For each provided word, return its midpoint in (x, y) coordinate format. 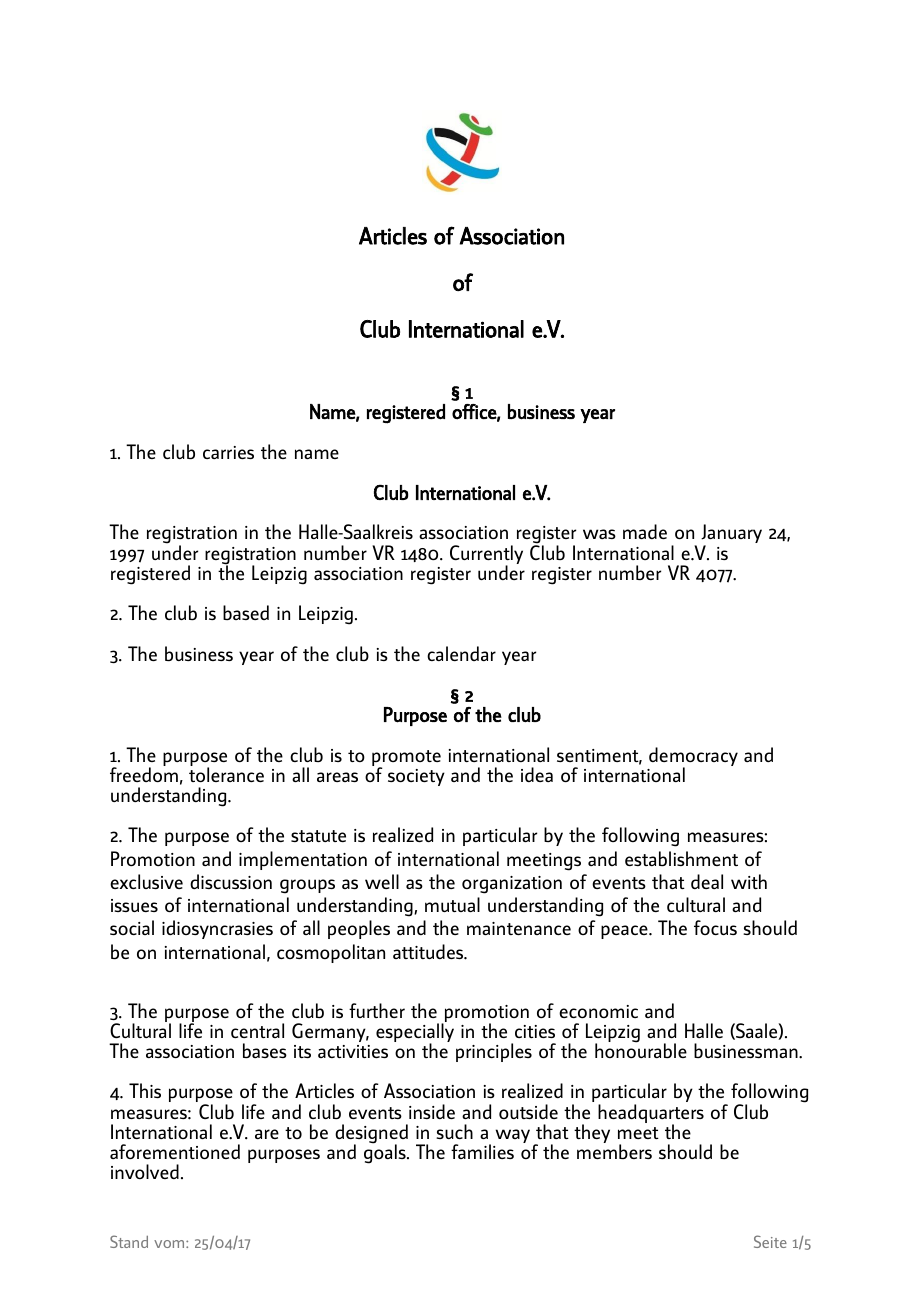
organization (512, 885)
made (645, 531)
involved (145, 1171)
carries (228, 452)
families (482, 1151)
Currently (486, 556)
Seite (770, 1241)
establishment (681, 858)
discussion (231, 881)
